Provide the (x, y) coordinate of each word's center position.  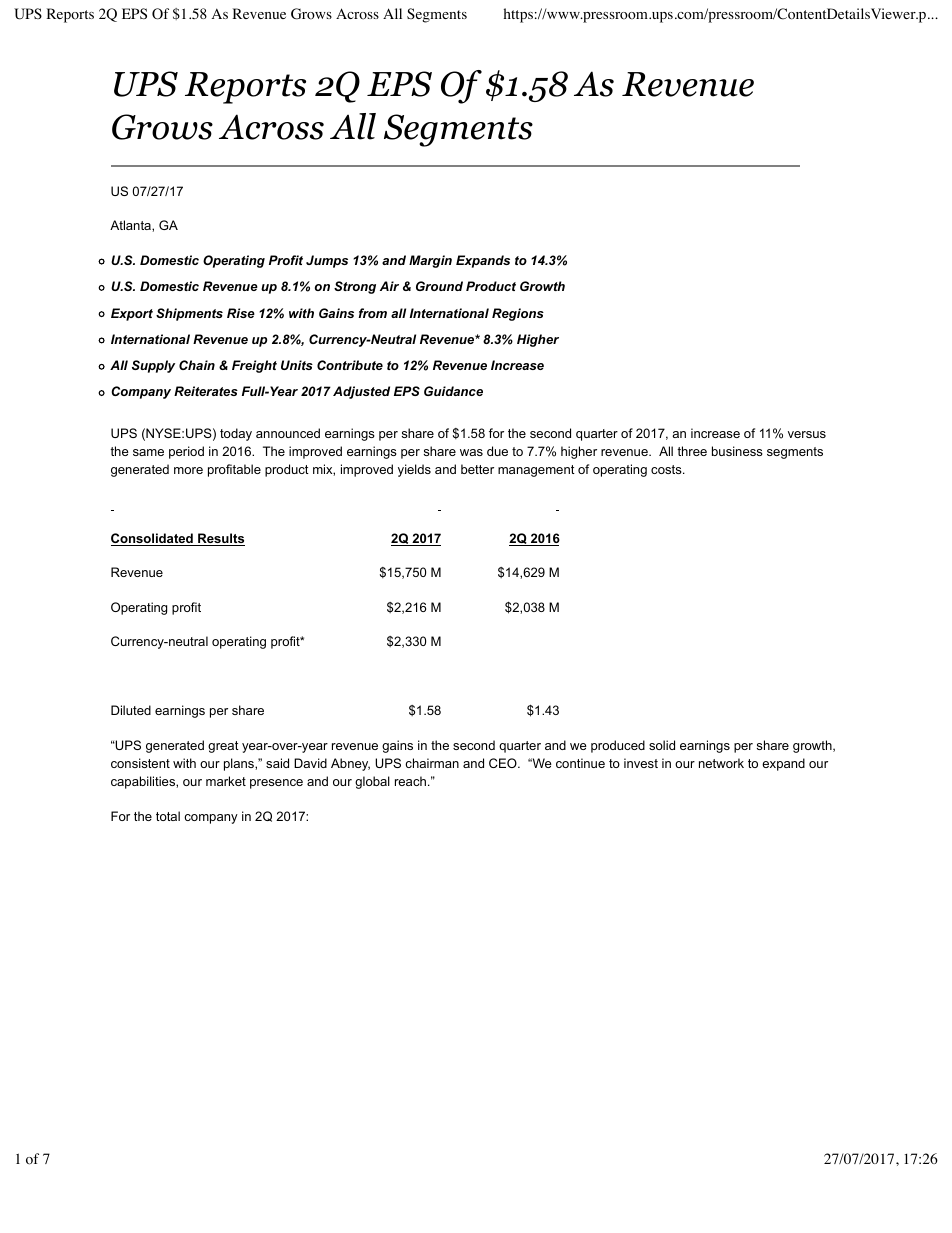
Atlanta (131, 226)
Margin (430, 261)
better (477, 469)
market (226, 781)
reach (412, 781)
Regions (518, 314)
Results (220, 539)
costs (667, 469)
